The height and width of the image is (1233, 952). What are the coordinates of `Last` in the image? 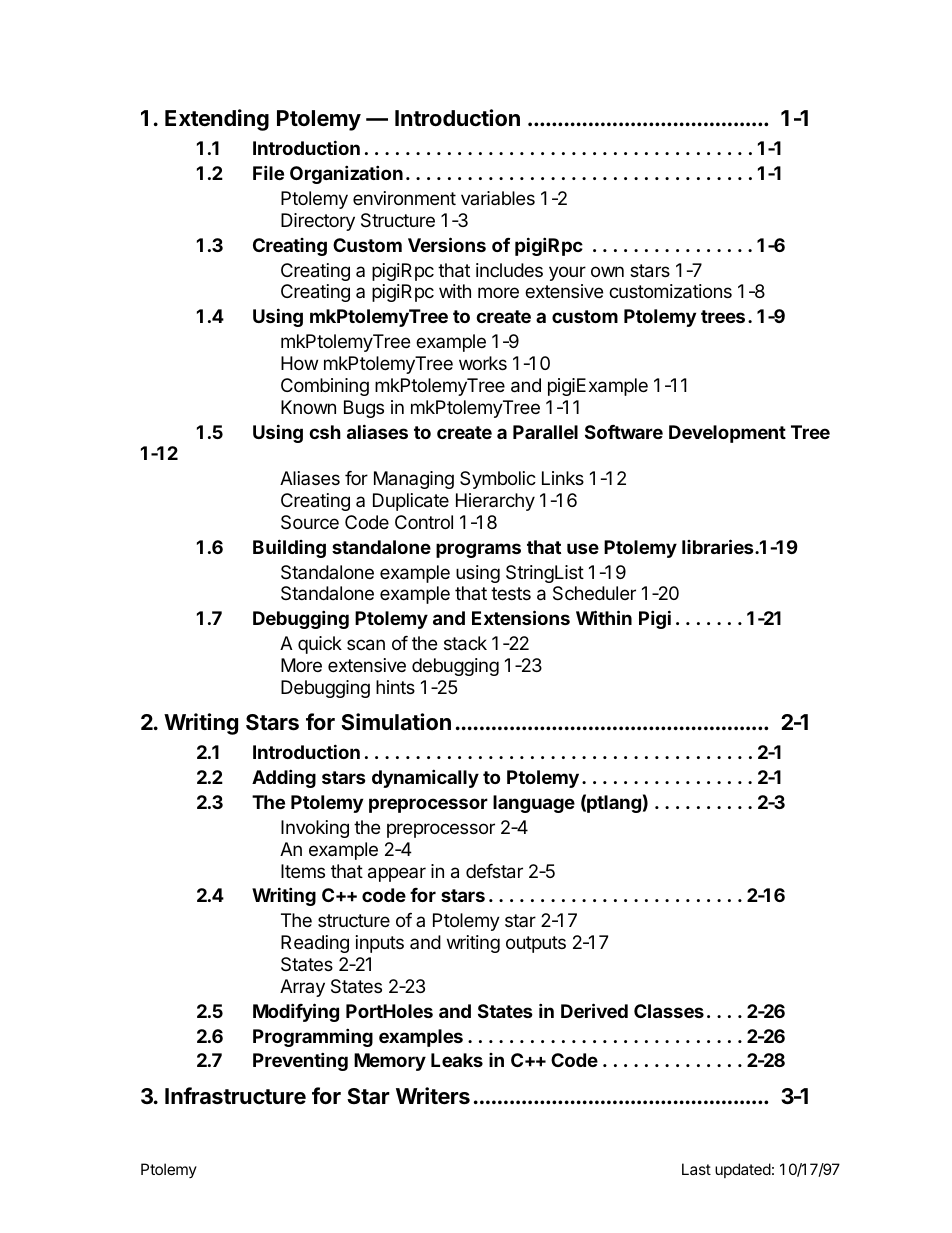 It's located at (696, 1169).
